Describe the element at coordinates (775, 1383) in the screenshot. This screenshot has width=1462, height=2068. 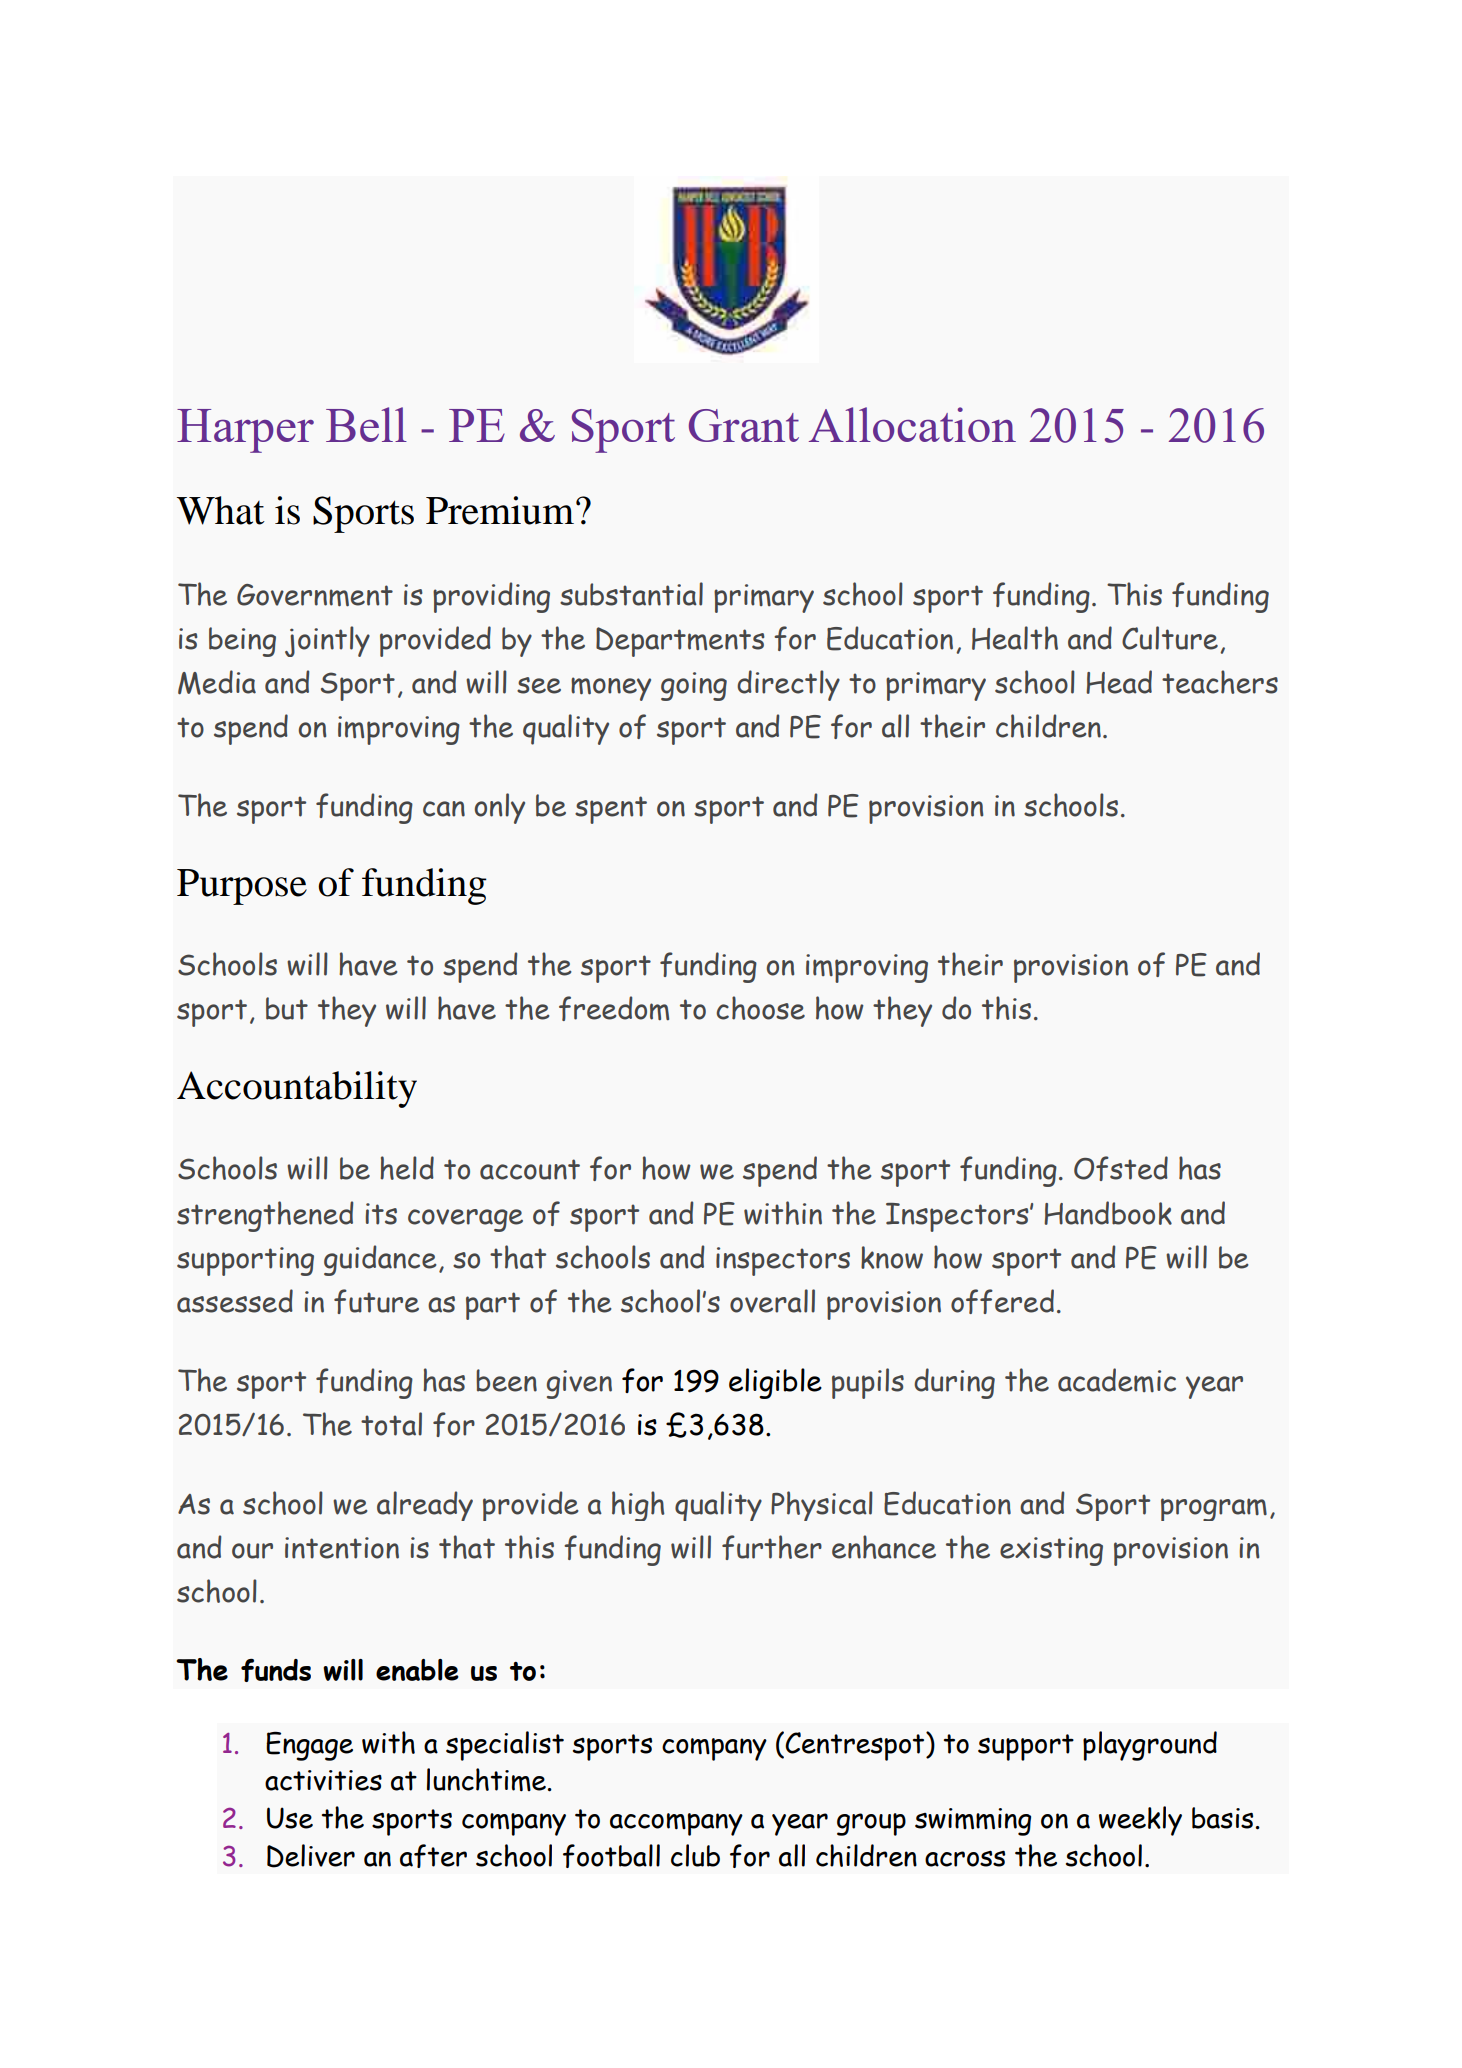
I see `eligible` at that location.
